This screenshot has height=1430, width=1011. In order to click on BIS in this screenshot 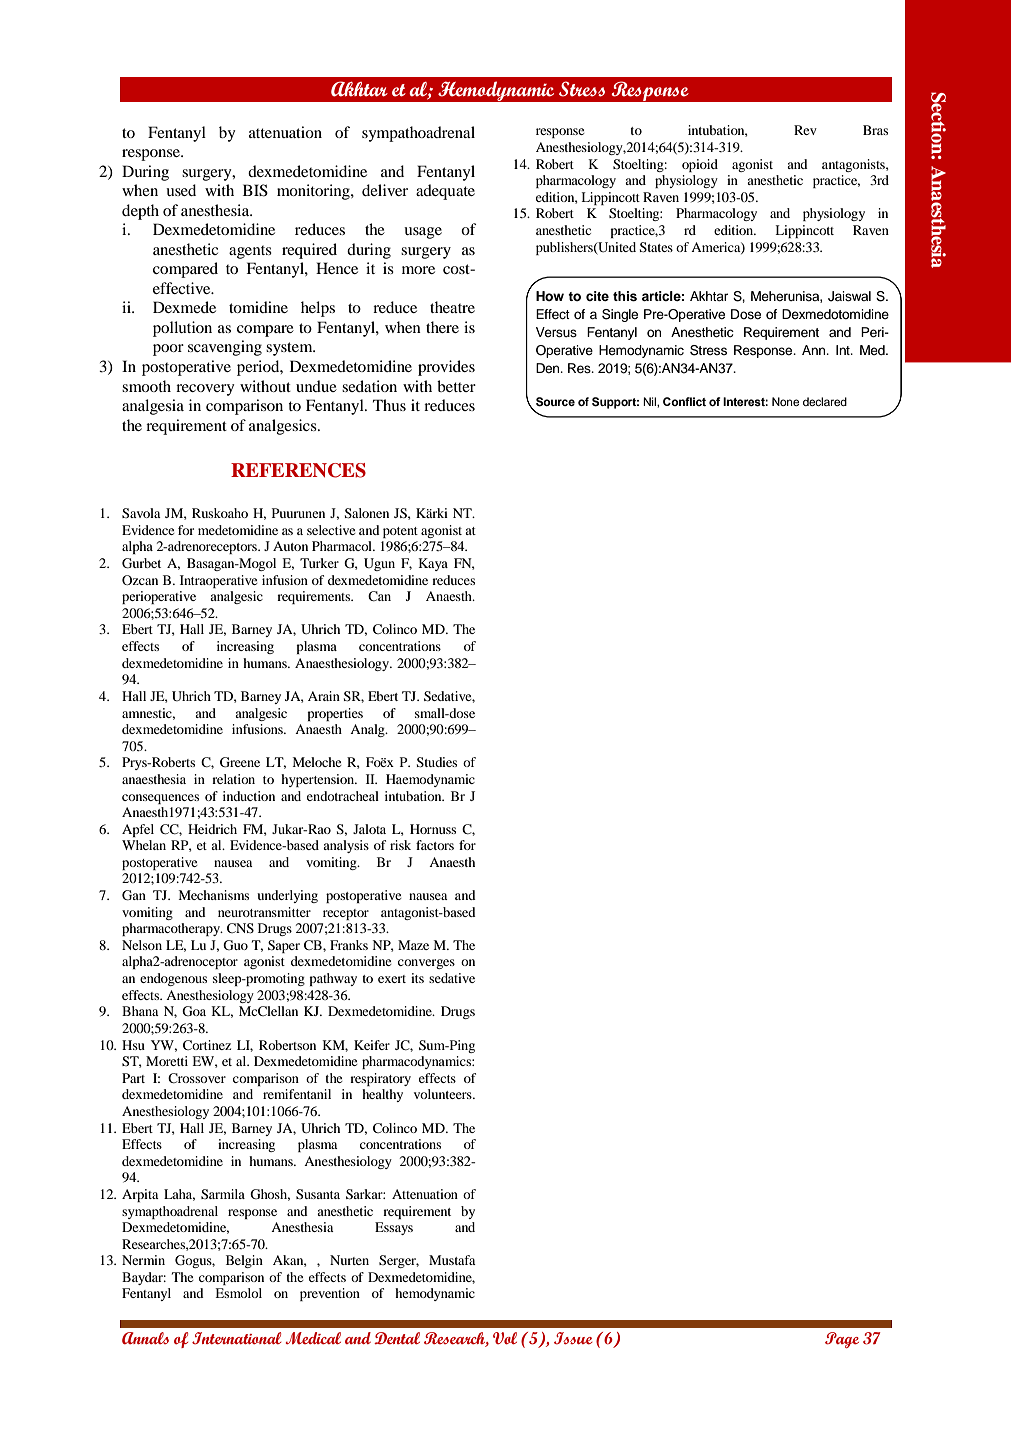, I will do `click(255, 190)`.
